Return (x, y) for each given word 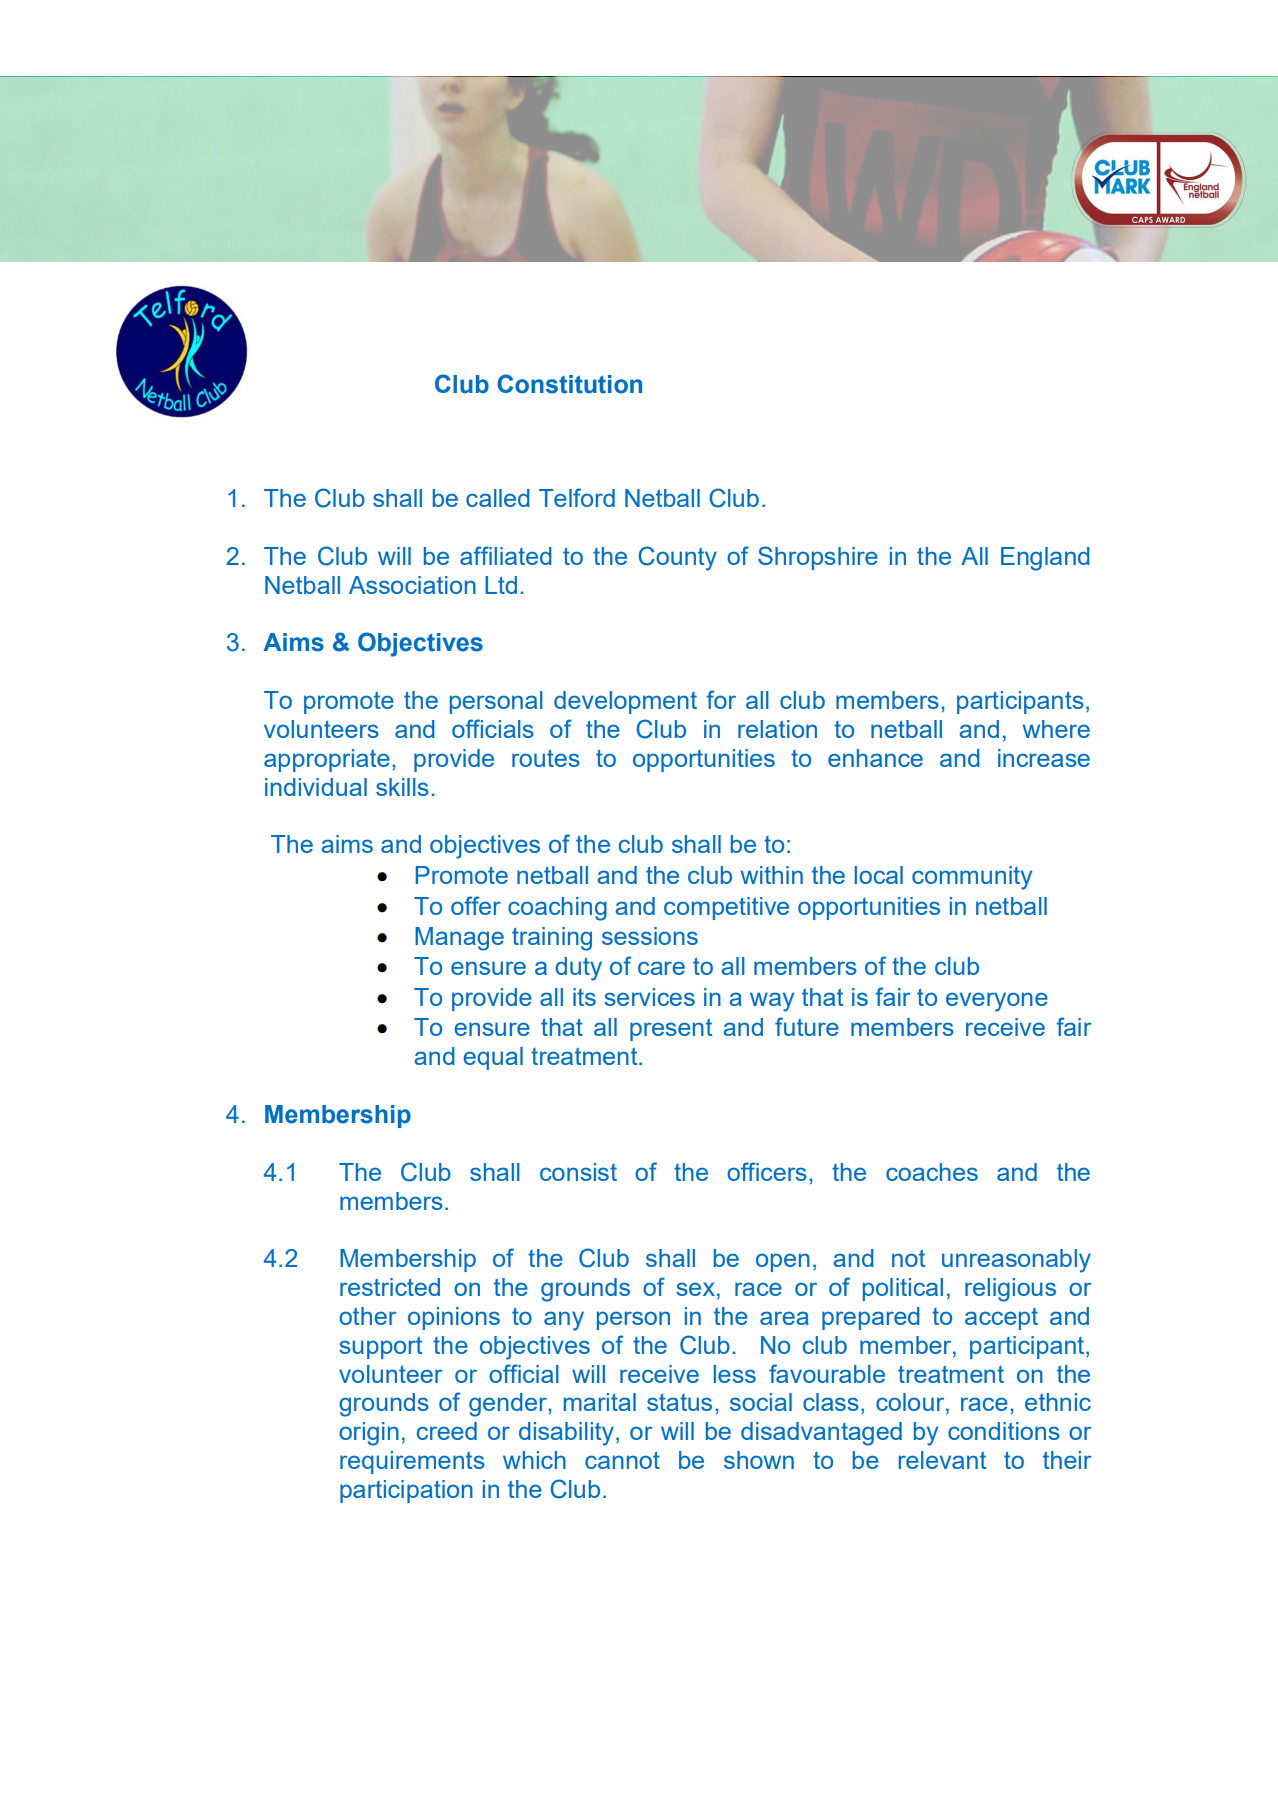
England (1045, 559)
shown (759, 1460)
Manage (459, 939)
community (972, 878)
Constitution (569, 384)
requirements (412, 1462)
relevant (942, 1460)
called (498, 498)
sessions (650, 936)
